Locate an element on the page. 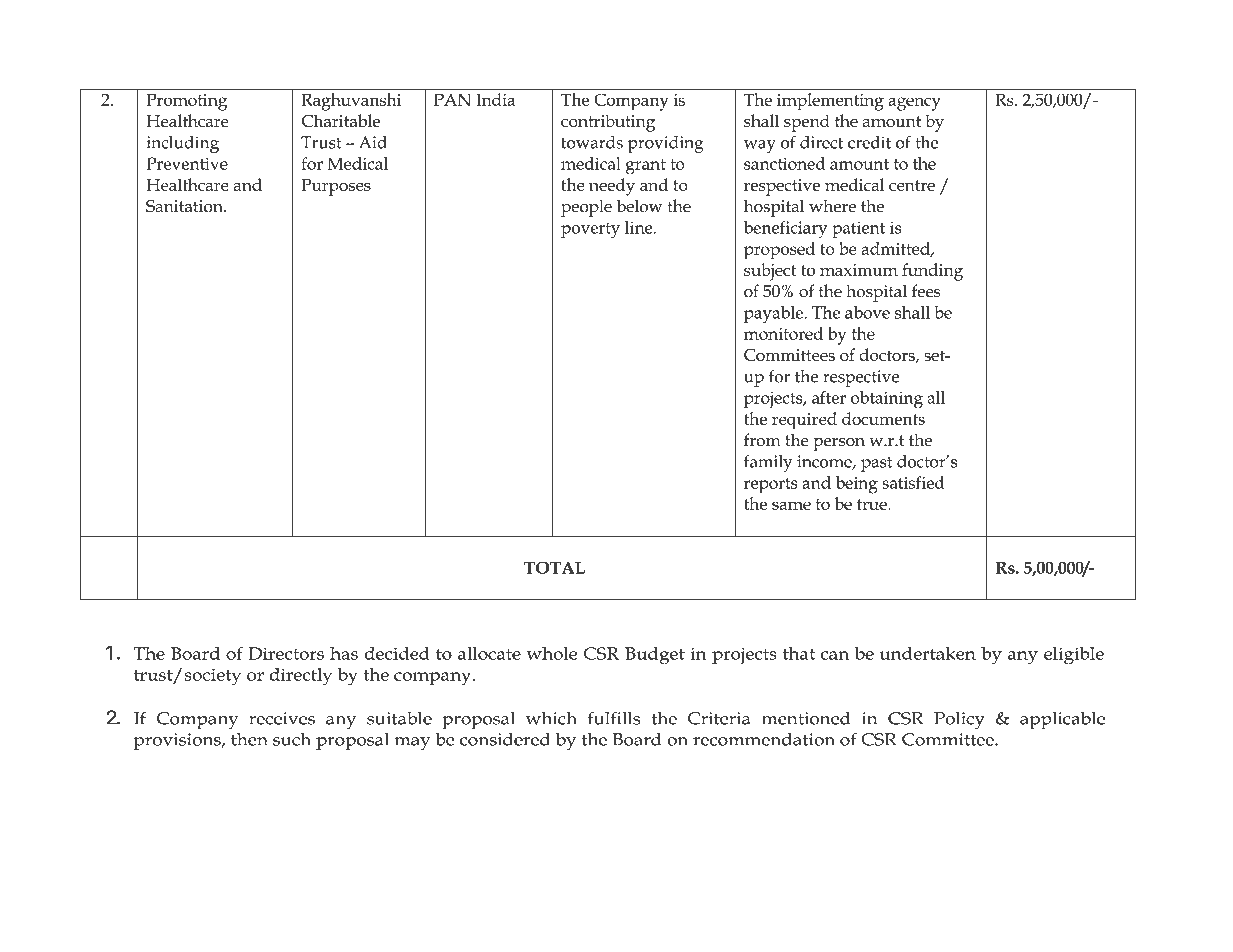  from is located at coordinates (762, 440).
